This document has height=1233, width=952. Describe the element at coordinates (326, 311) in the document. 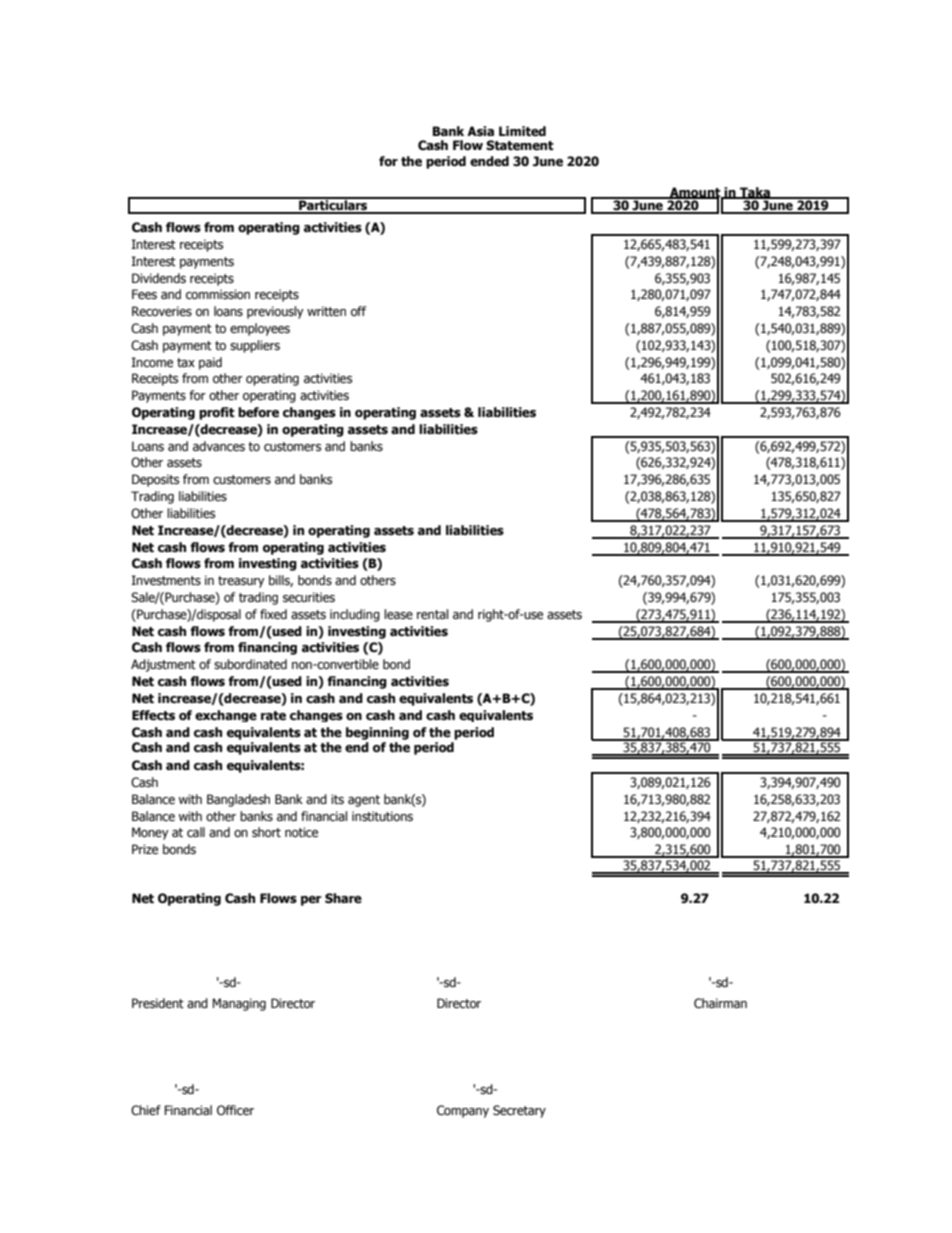

I see `written` at that location.
